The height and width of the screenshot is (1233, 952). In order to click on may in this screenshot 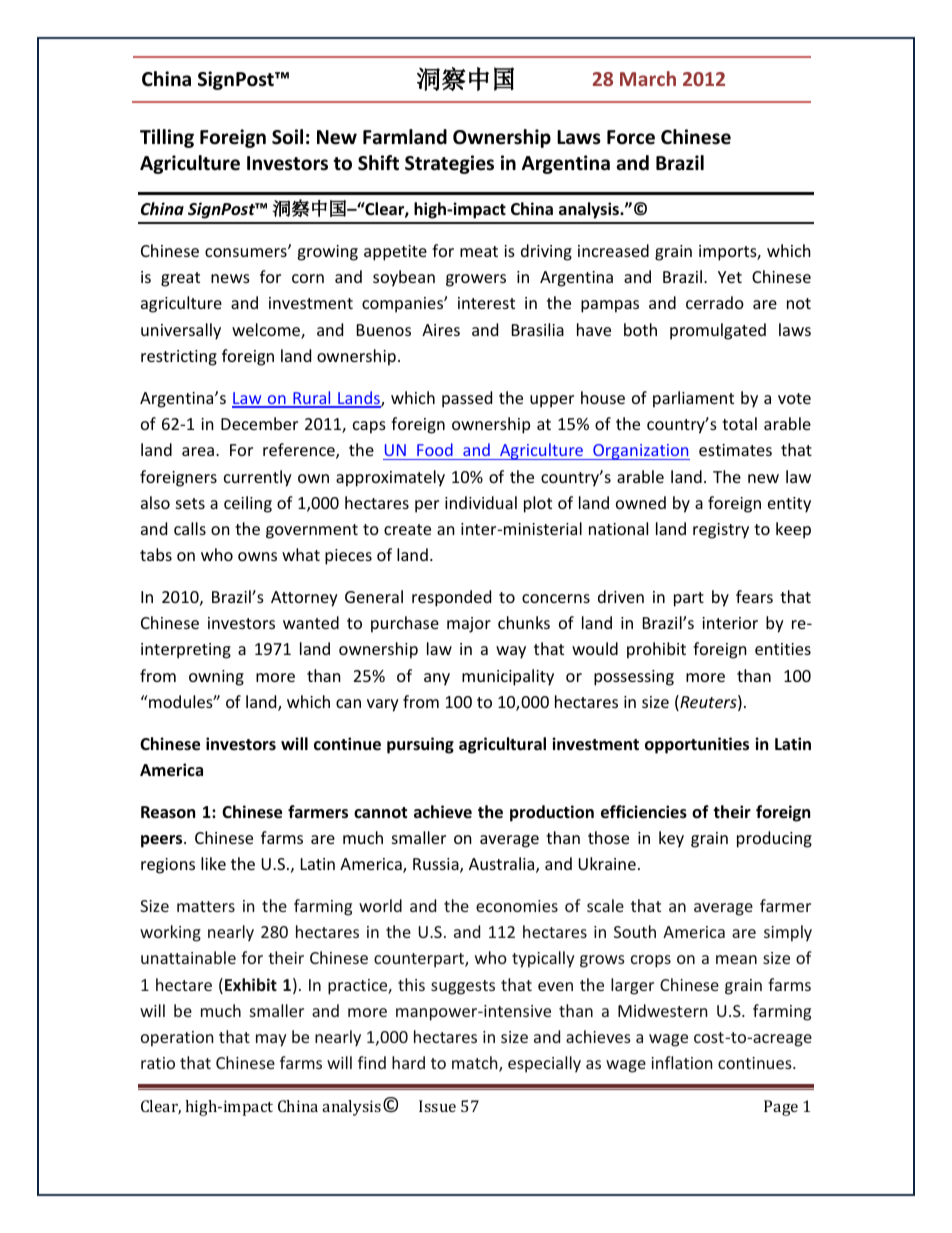, I will do `click(271, 1040)`.
